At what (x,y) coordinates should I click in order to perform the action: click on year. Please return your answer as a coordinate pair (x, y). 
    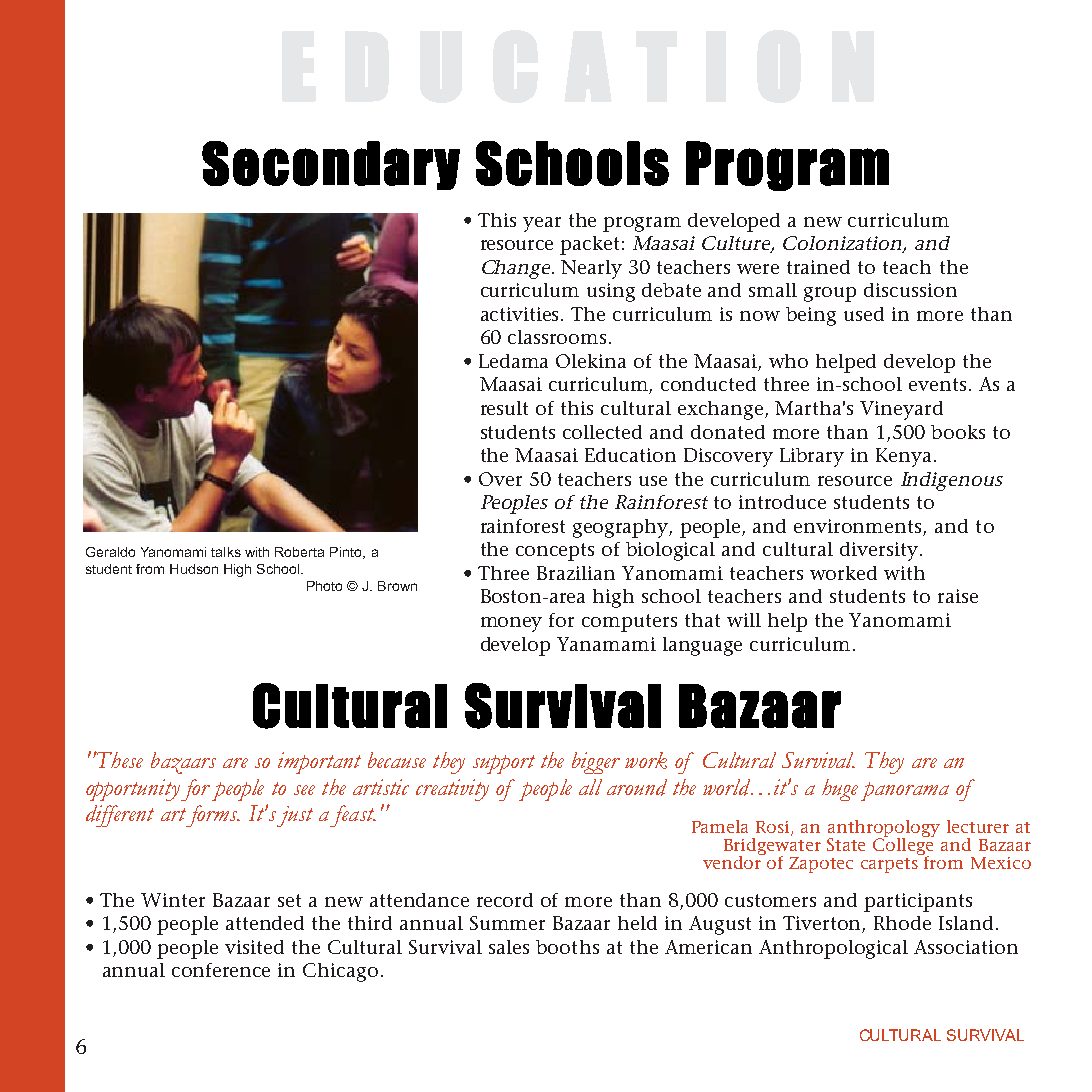
    Looking at the image, I should click on (542, 224).
